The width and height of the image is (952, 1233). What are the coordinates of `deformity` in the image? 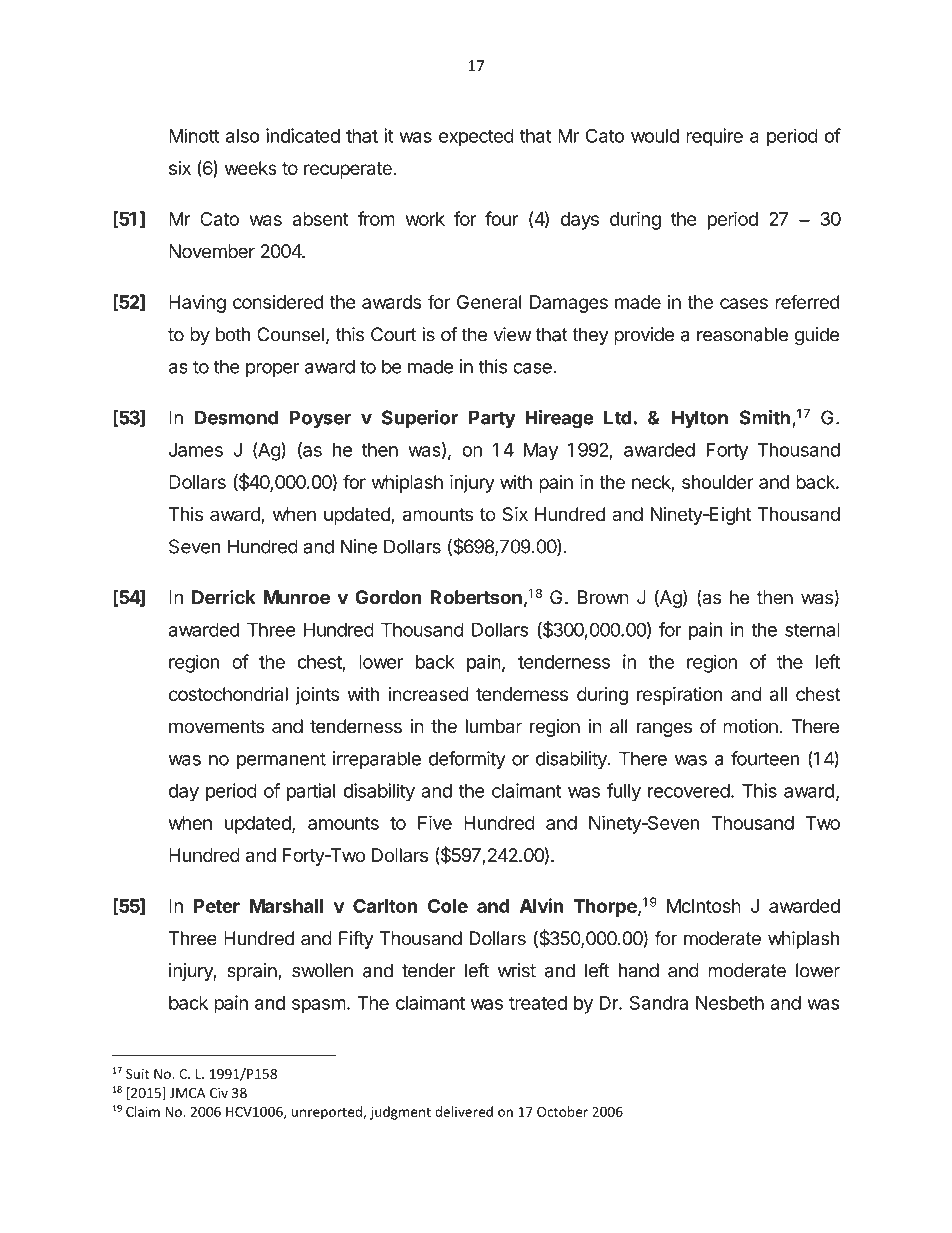 It's located at (467, 760).
